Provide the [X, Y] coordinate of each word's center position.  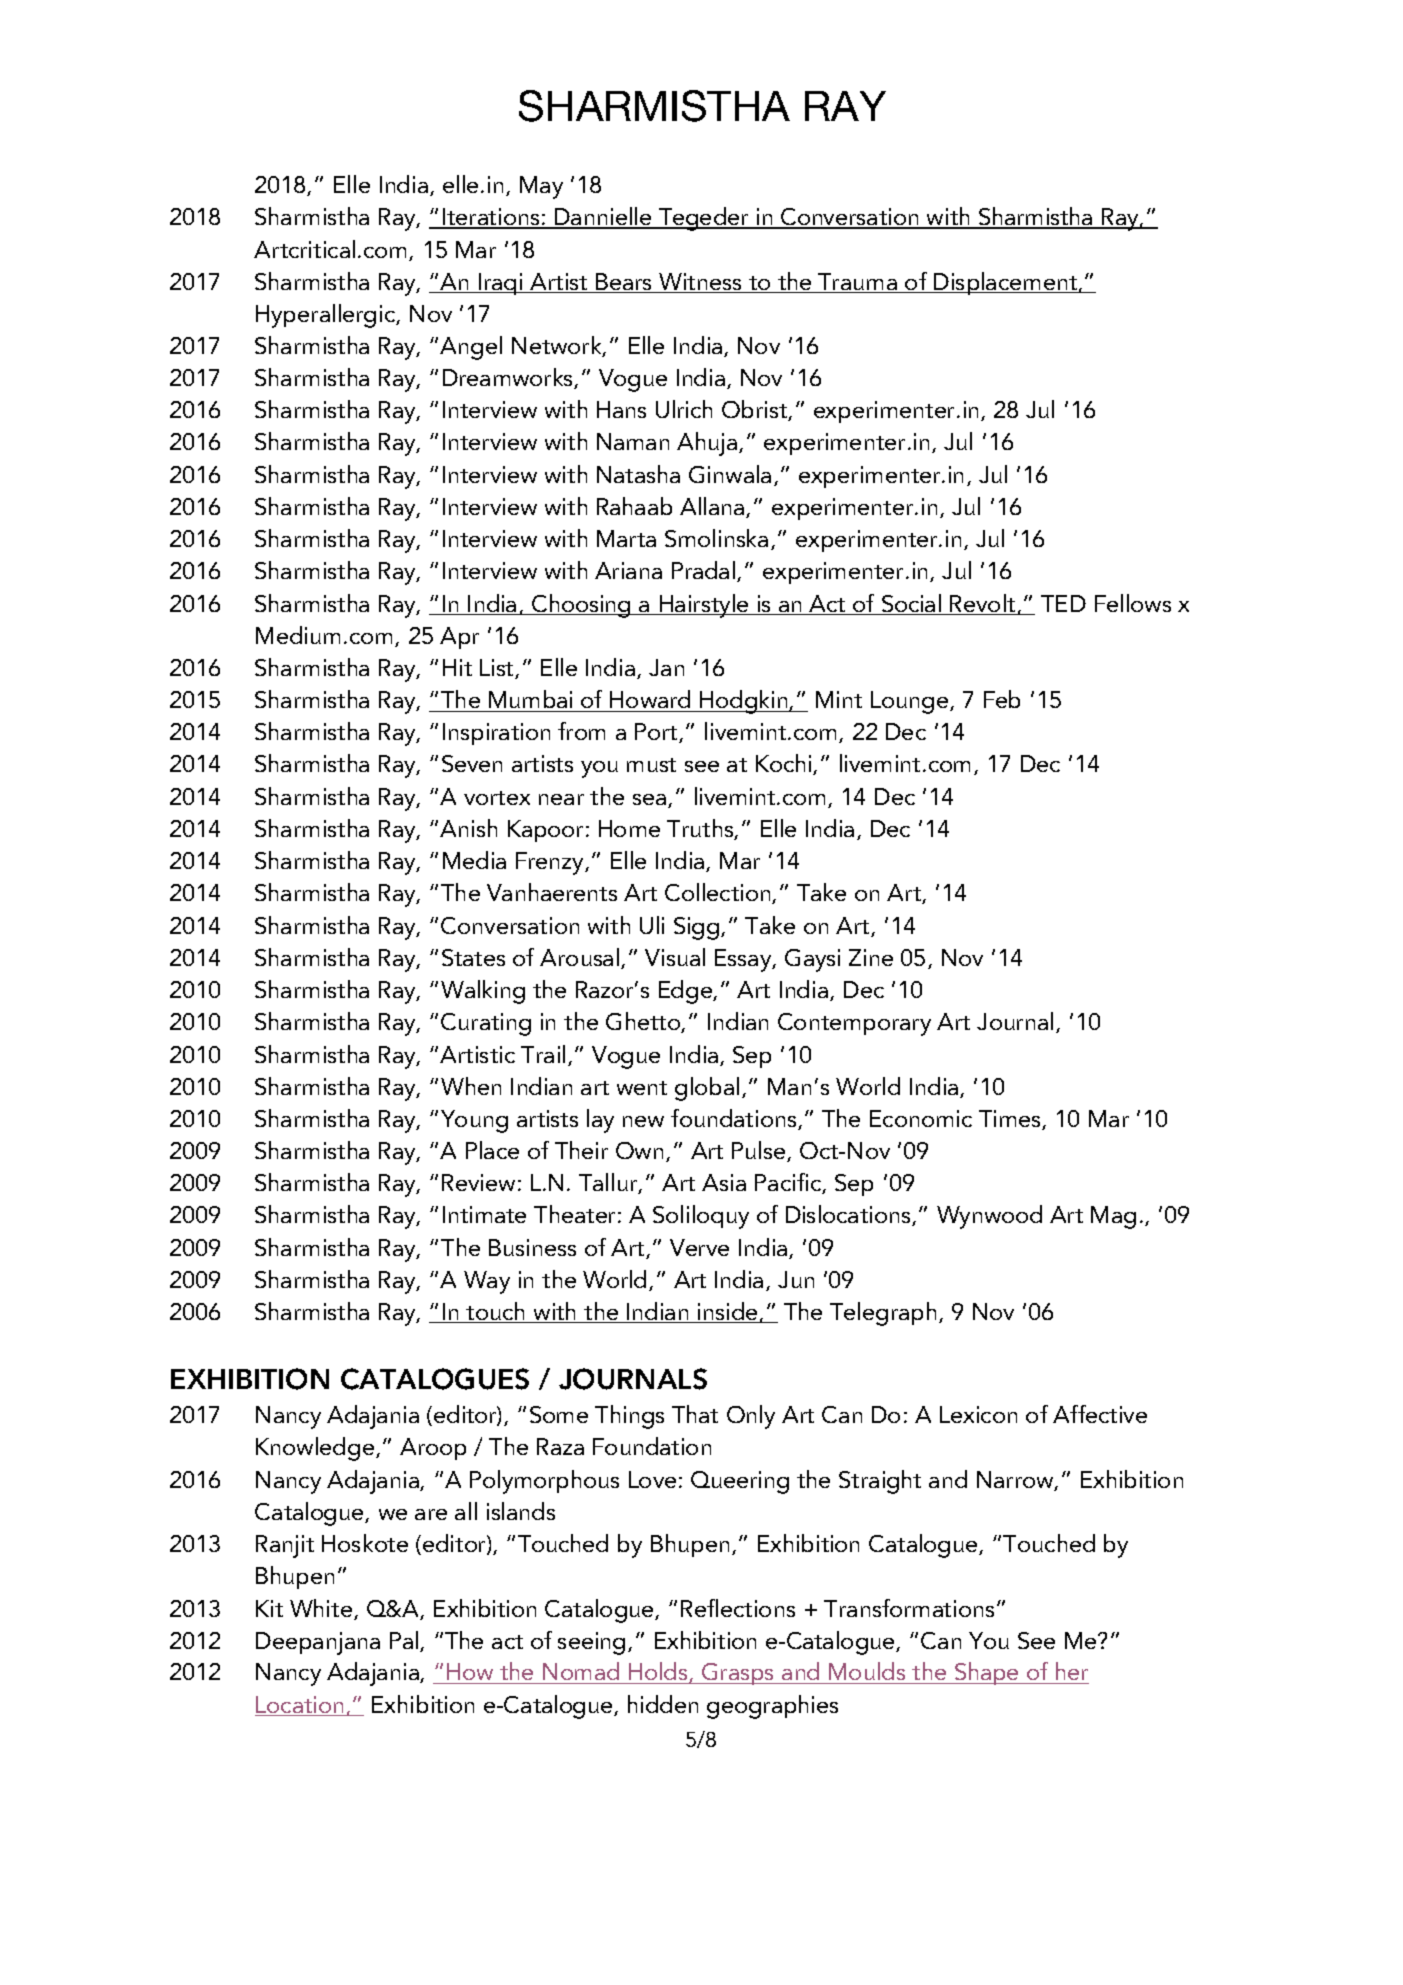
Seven [472, 763]
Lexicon [978, 1414]
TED [1063, 603]
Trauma [858, 283]
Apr [459, 638]
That [695, 1414]
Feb [1002, 699]
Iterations [491, 218]
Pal [405, 1641]
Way [487, 1282]
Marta [626, 538]
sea [651, 801]
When [471, 1086]
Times [1011, 1120]
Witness [701, 283]
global [707, 1089]
